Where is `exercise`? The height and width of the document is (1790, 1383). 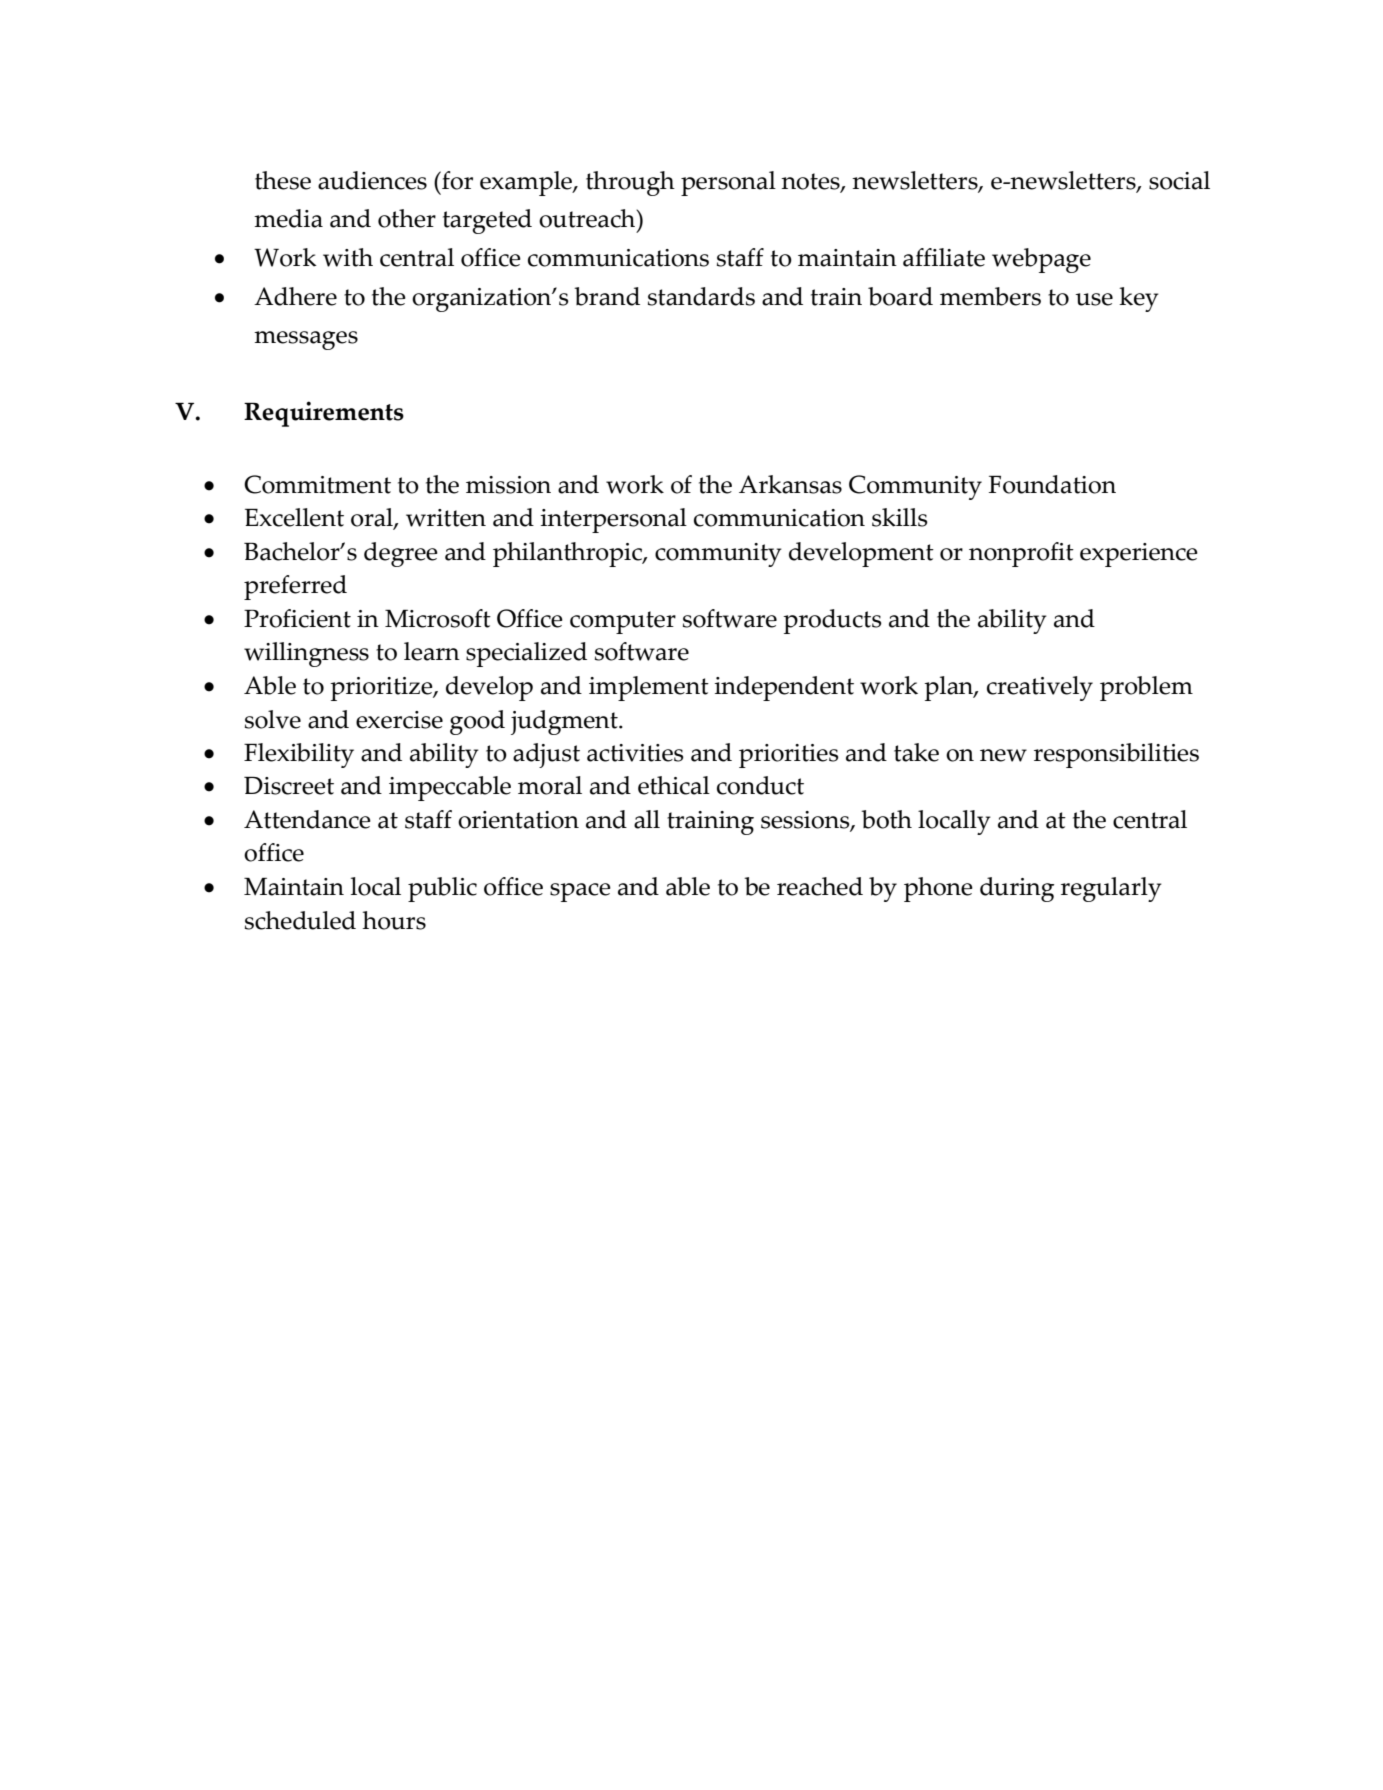 exercise is located at coordinates (399, 720).
